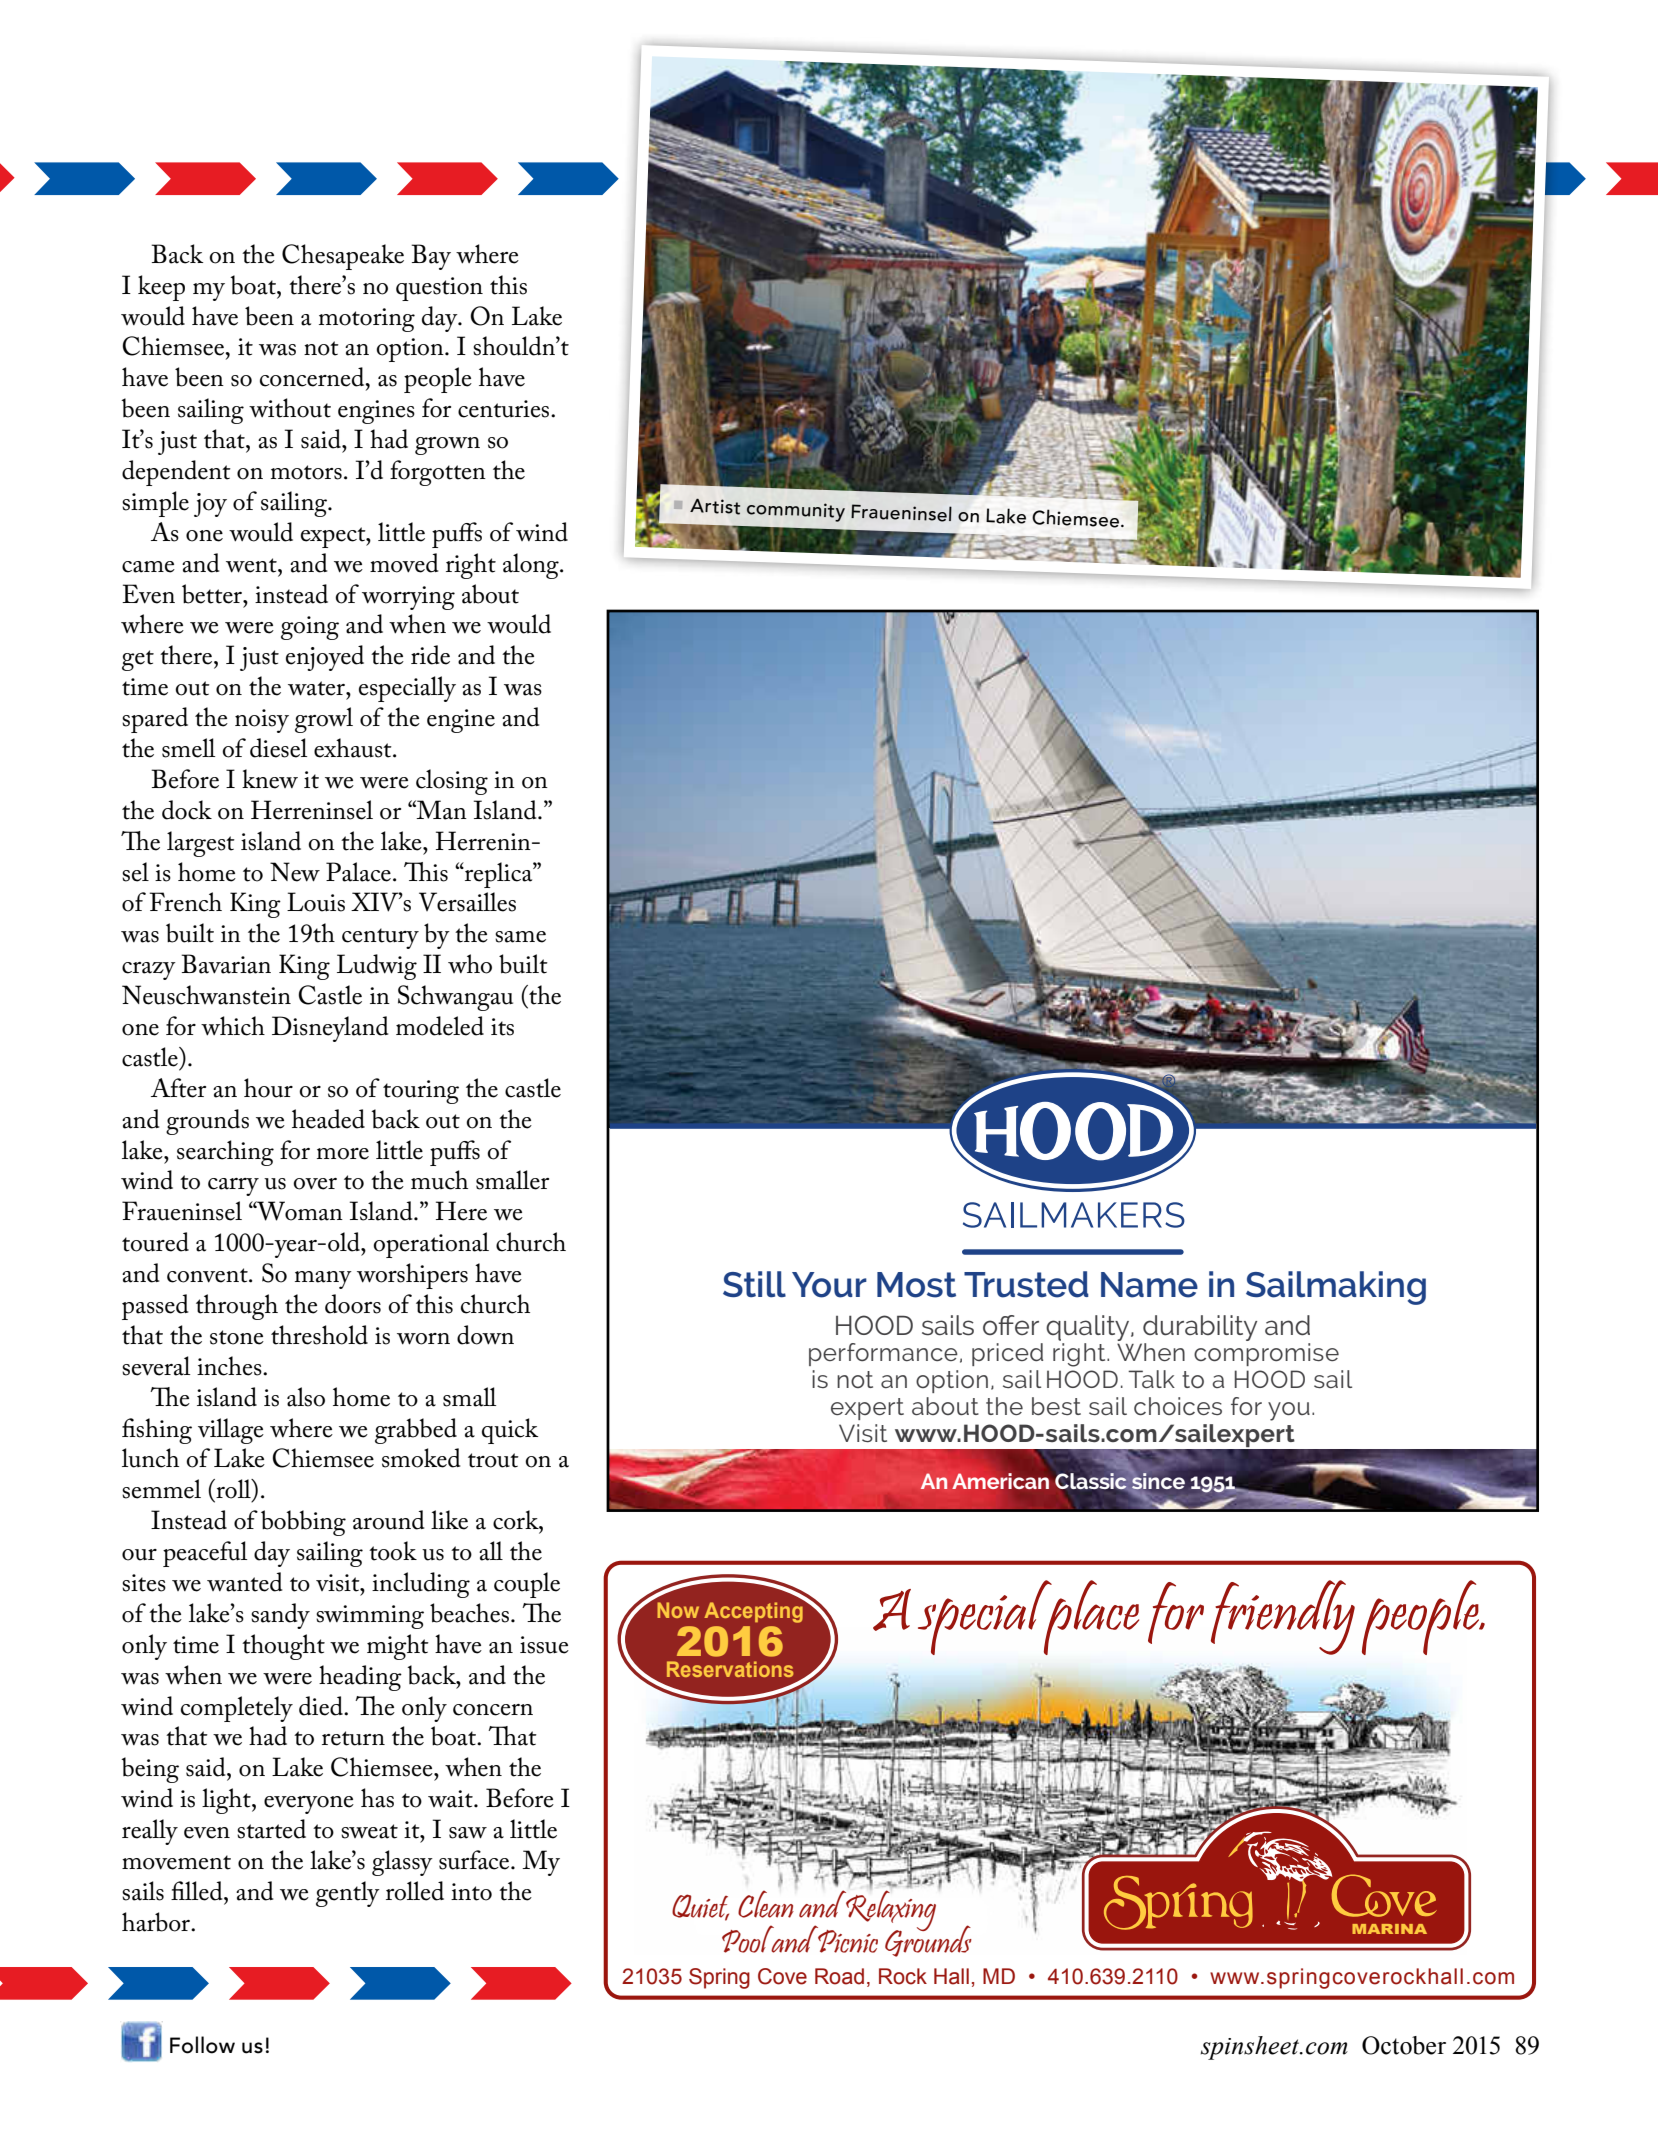 The height and width of the document is (2146, 1658). What do you see at coordinates (367, 320) in the document?
I see `motoring` at bounding box center [367, 320].
